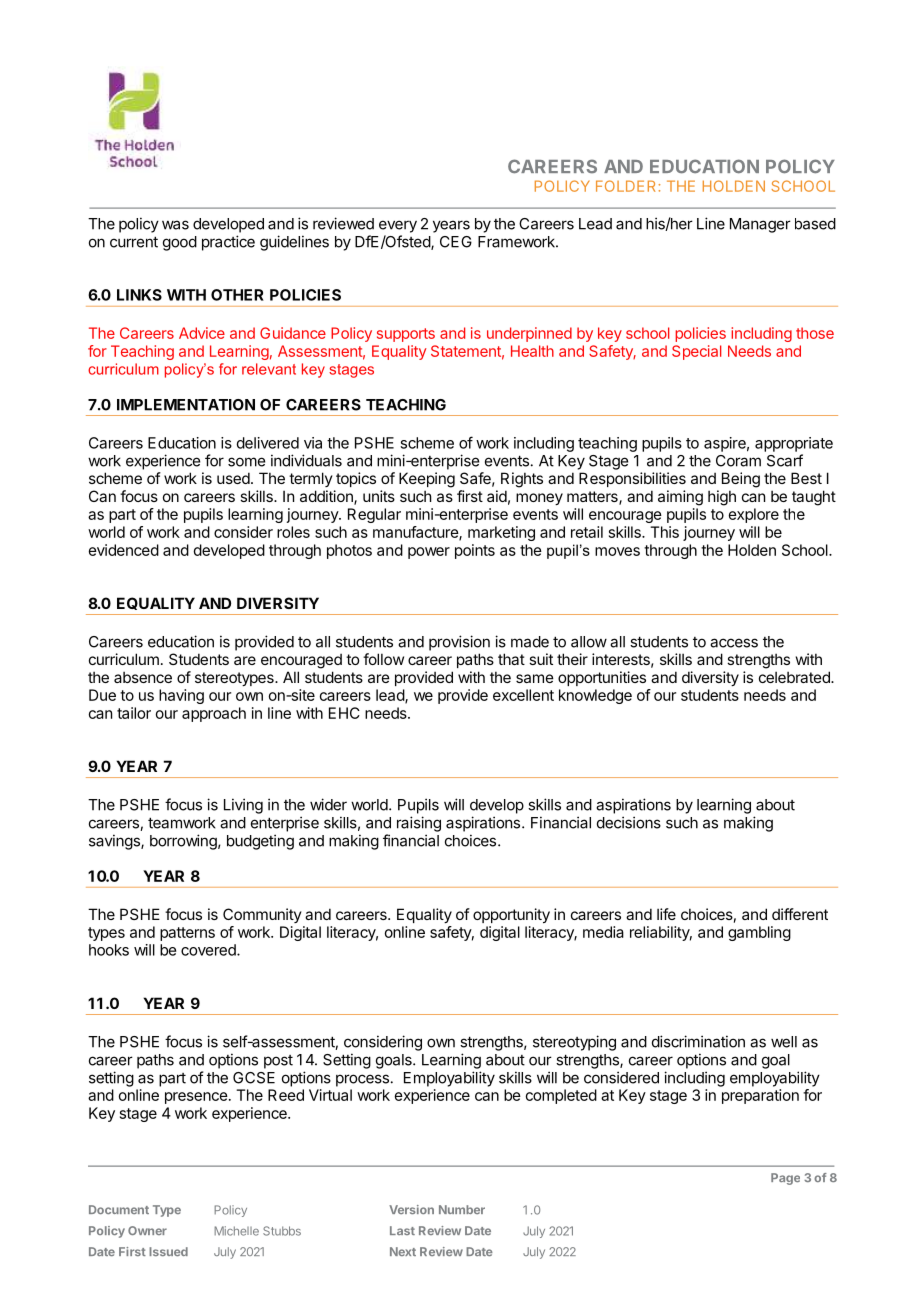  Describe the element at coordinates (629, 822) in the screenshot. I see `decisions` at that location.
